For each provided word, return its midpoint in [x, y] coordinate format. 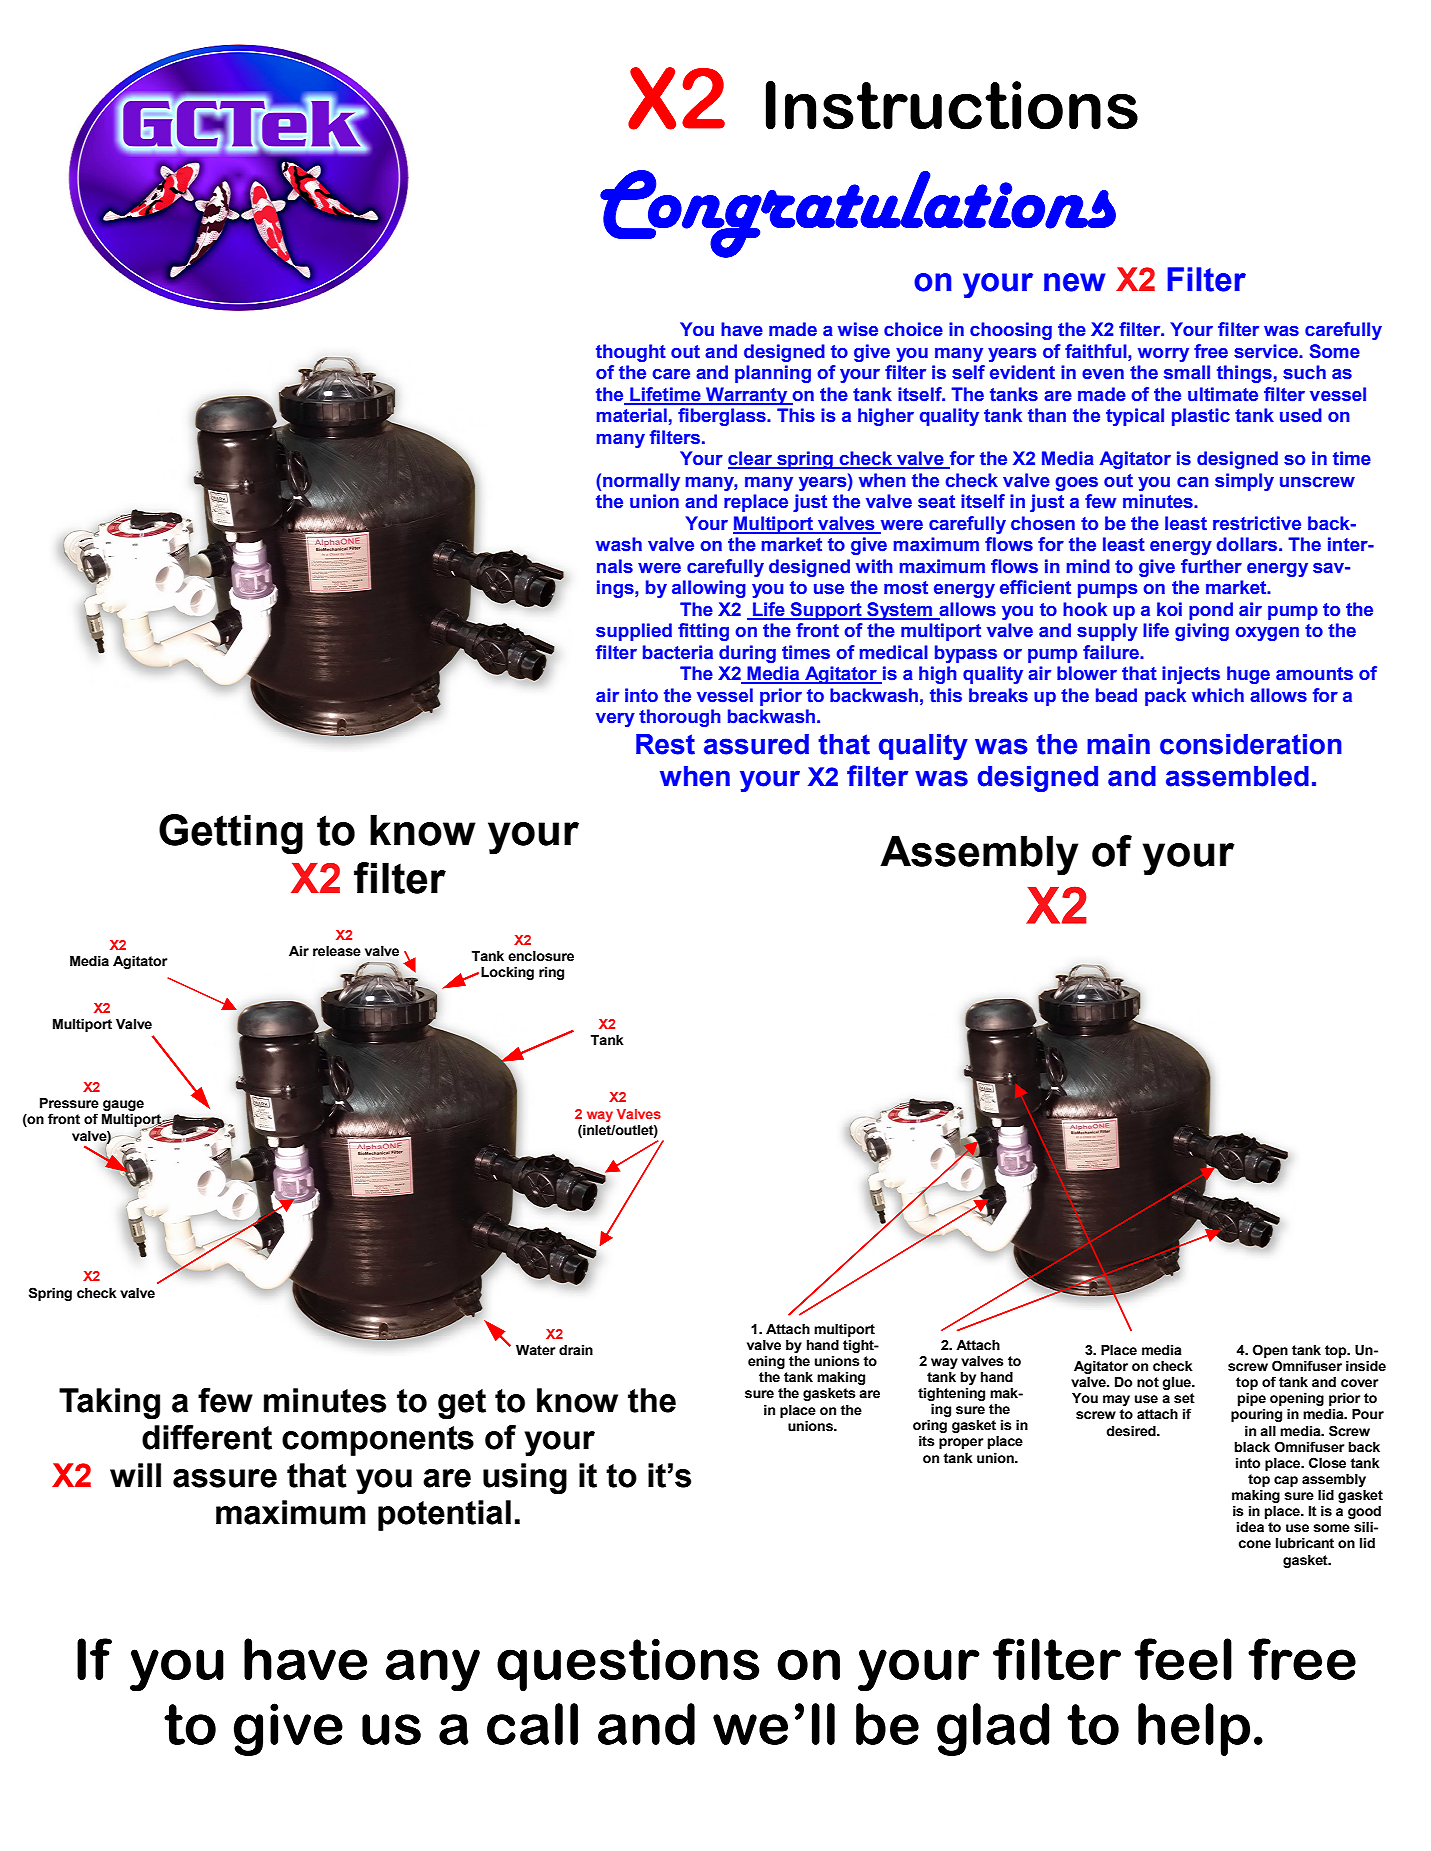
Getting [231, 834]
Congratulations [858, 214]
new [1075, 282]
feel [1183, 1659]
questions [628, 1665]
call [532, 1724]
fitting [703, 632]
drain [576, 1350]
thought [631, 353]
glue [1177, 1383]
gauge [123, 1105]
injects [1191, 675]
